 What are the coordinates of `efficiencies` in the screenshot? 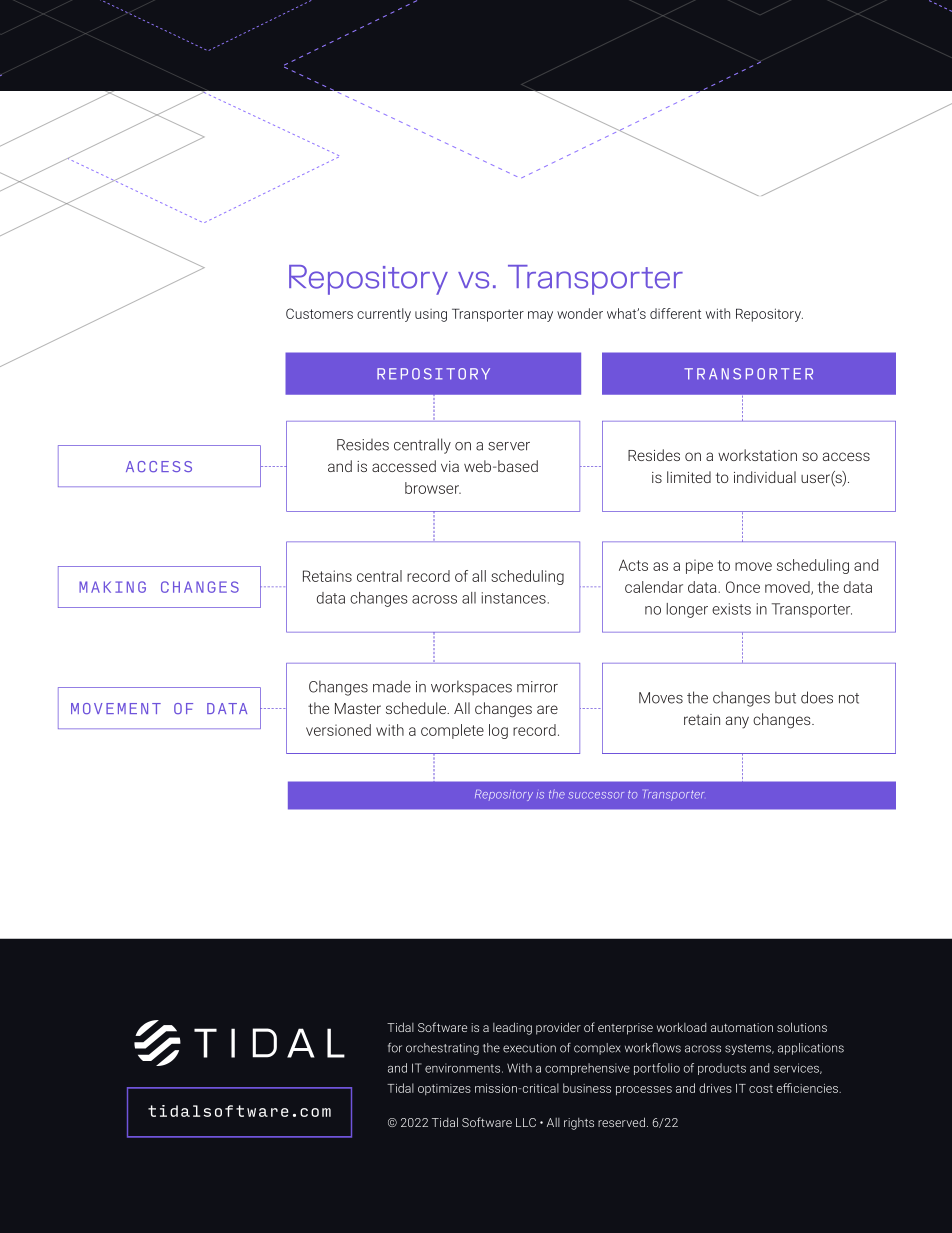 It's located at (809, 1088).
